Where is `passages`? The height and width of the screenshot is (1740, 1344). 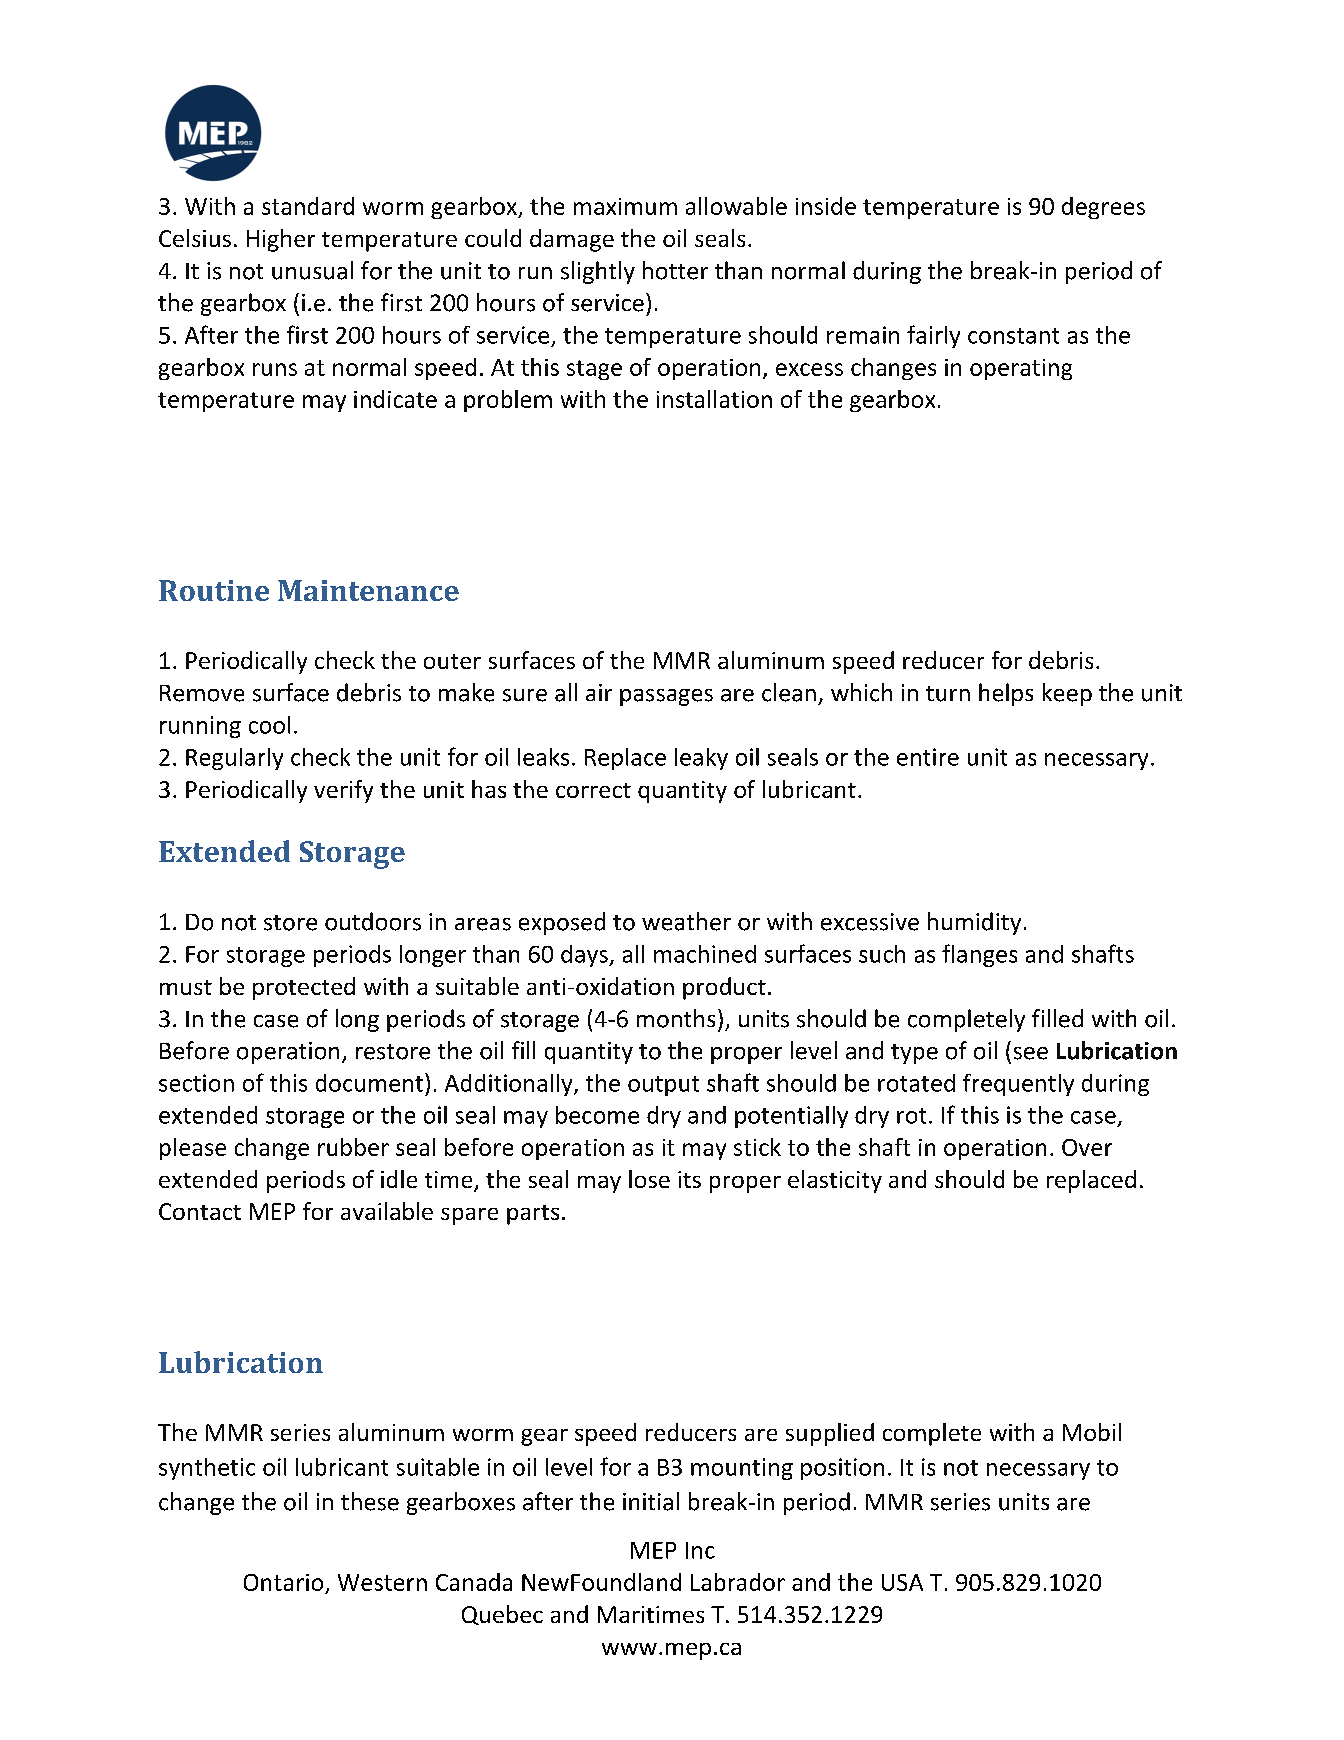
passages is located at coordinates (666, 697).
